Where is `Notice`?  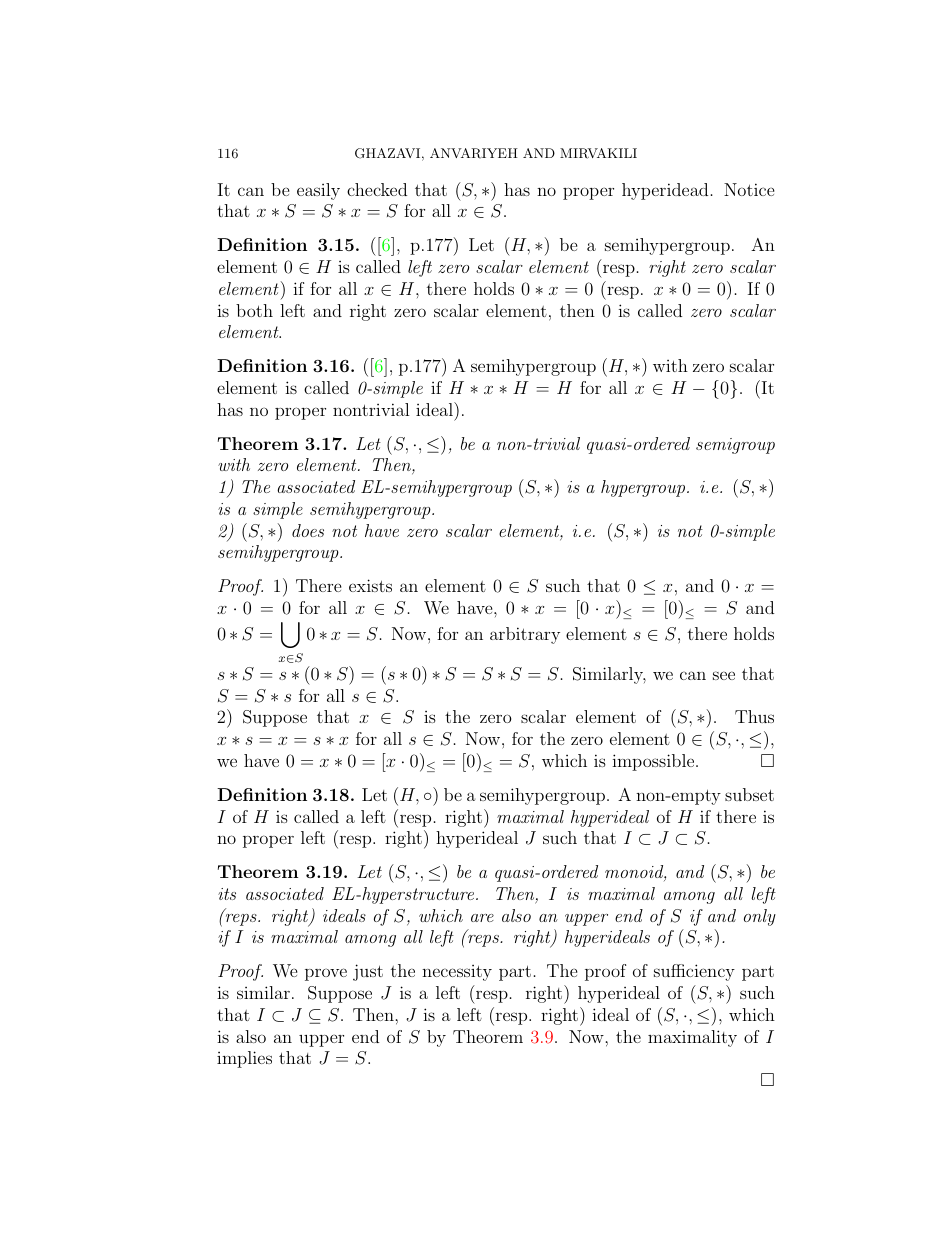
Notice is located at coordinates (749, 189).
